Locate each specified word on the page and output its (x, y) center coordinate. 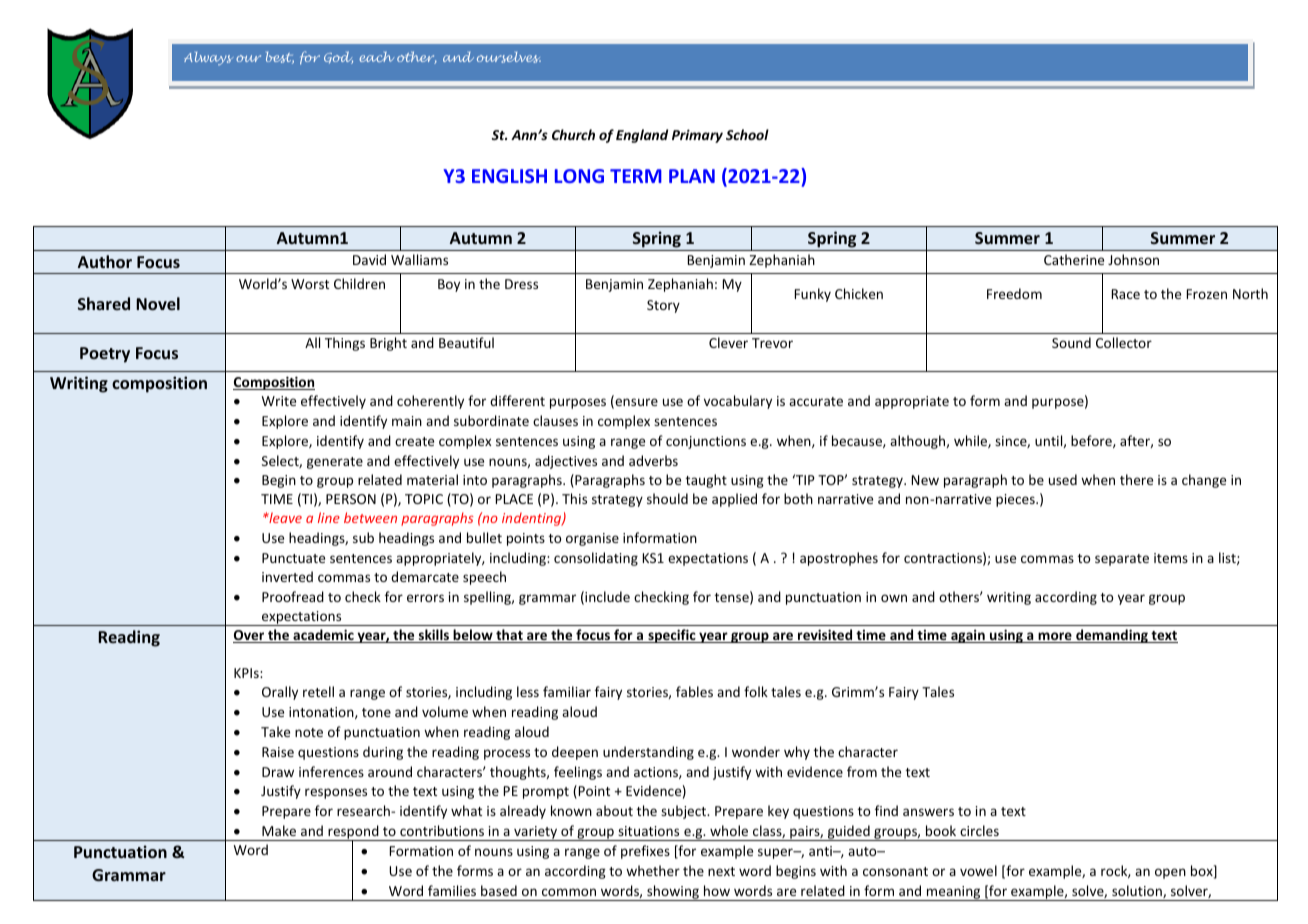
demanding (1112, 636)
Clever (728, 342)
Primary (697, 136)
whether (653, 870)
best (280, 57)
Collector (1124, 342)
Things (345, 344)
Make (279, 830)
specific (672, 636)
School (747, 134)
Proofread (293, 596)
